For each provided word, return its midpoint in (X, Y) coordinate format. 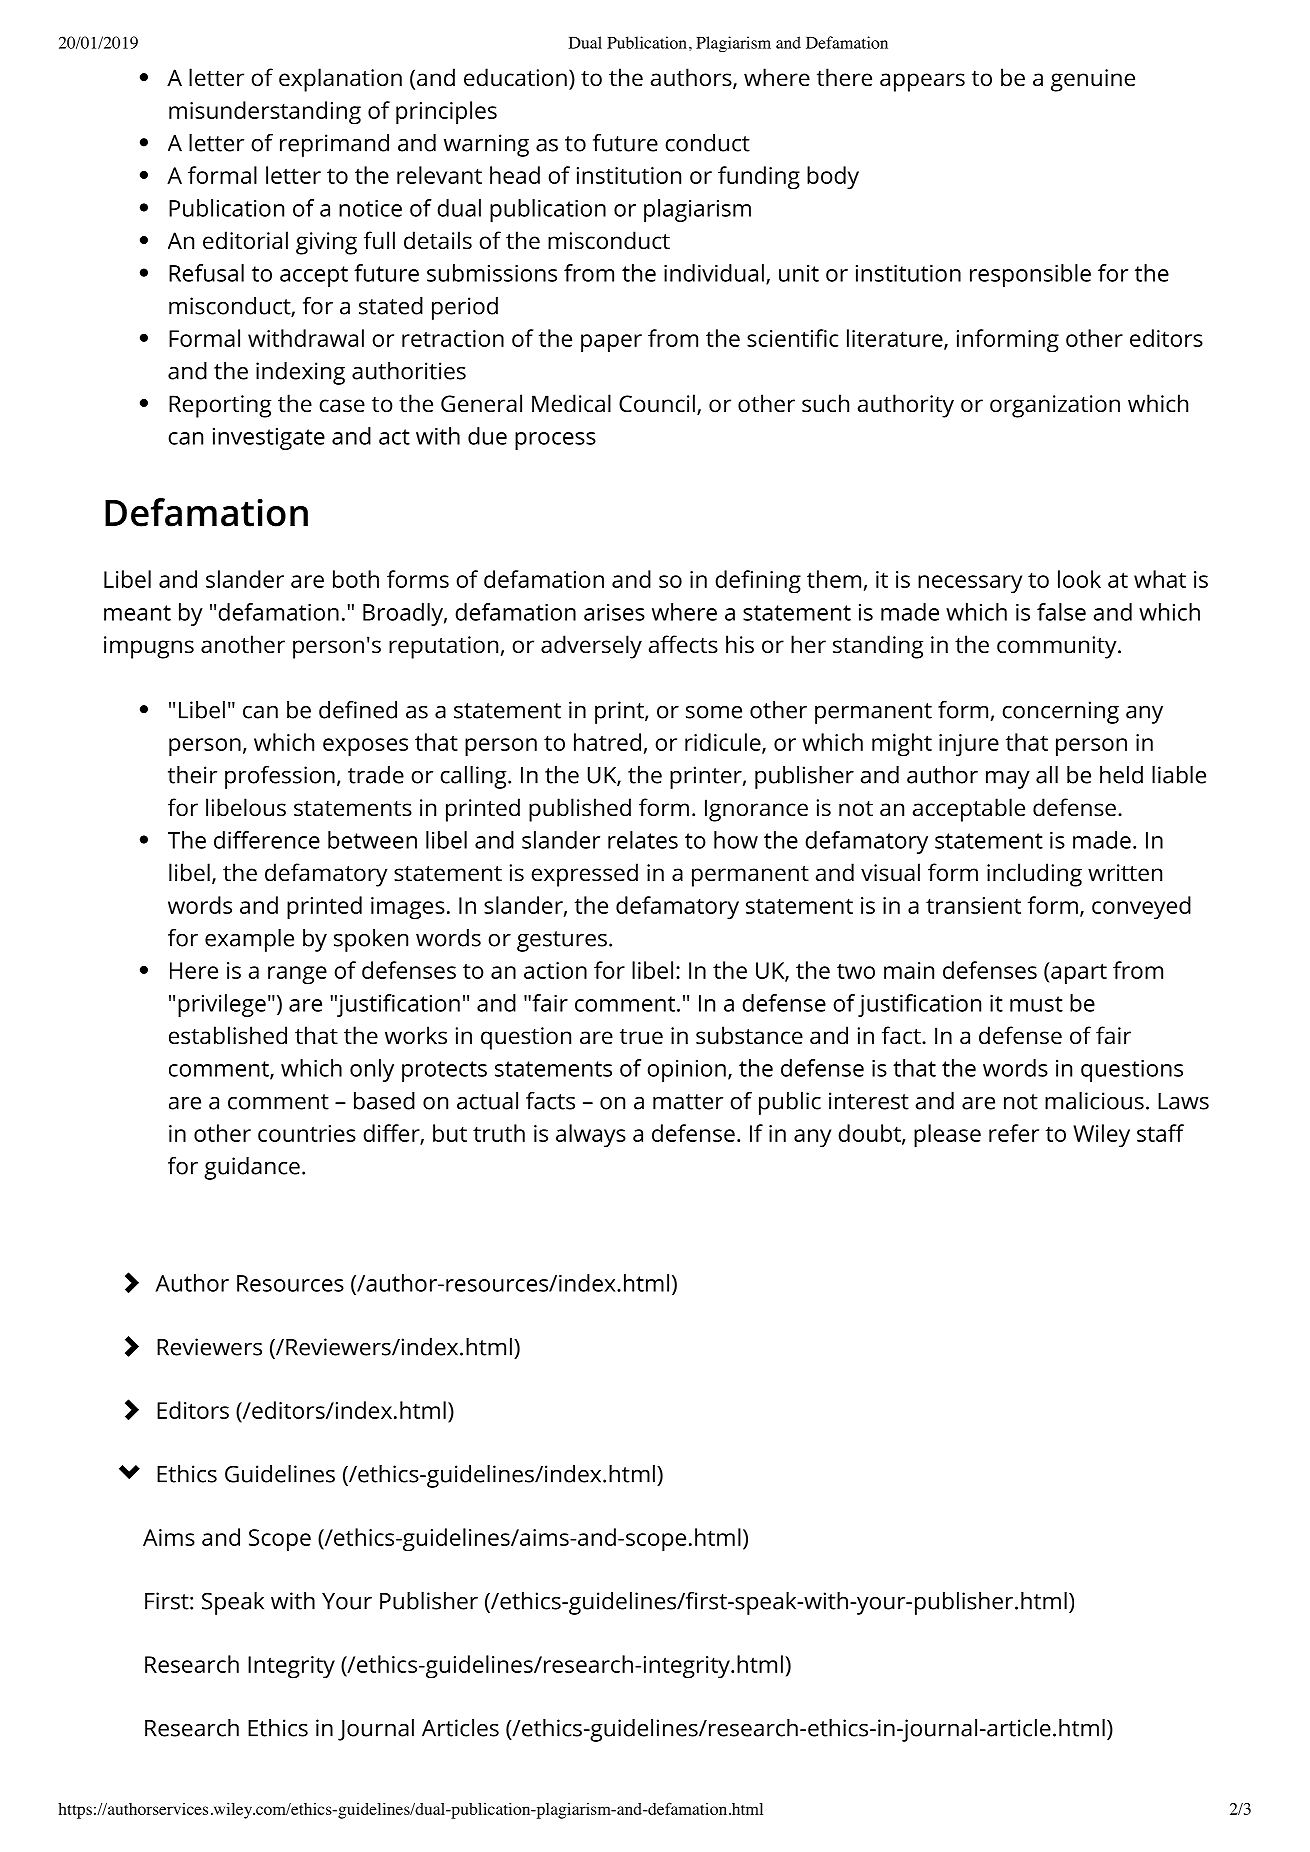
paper (611, 343)
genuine (1093, 80)
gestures (562, 941)
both (356, 579)
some (714, 712)
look (1079, 579)
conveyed (1141, 908)
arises (614, 612)
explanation (340, 80)
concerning (1060, 712)
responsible (1030, 275)
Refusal (206, 273)
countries (307, 1133)
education (515, 77)
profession (280, 777)
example (249, 940)
